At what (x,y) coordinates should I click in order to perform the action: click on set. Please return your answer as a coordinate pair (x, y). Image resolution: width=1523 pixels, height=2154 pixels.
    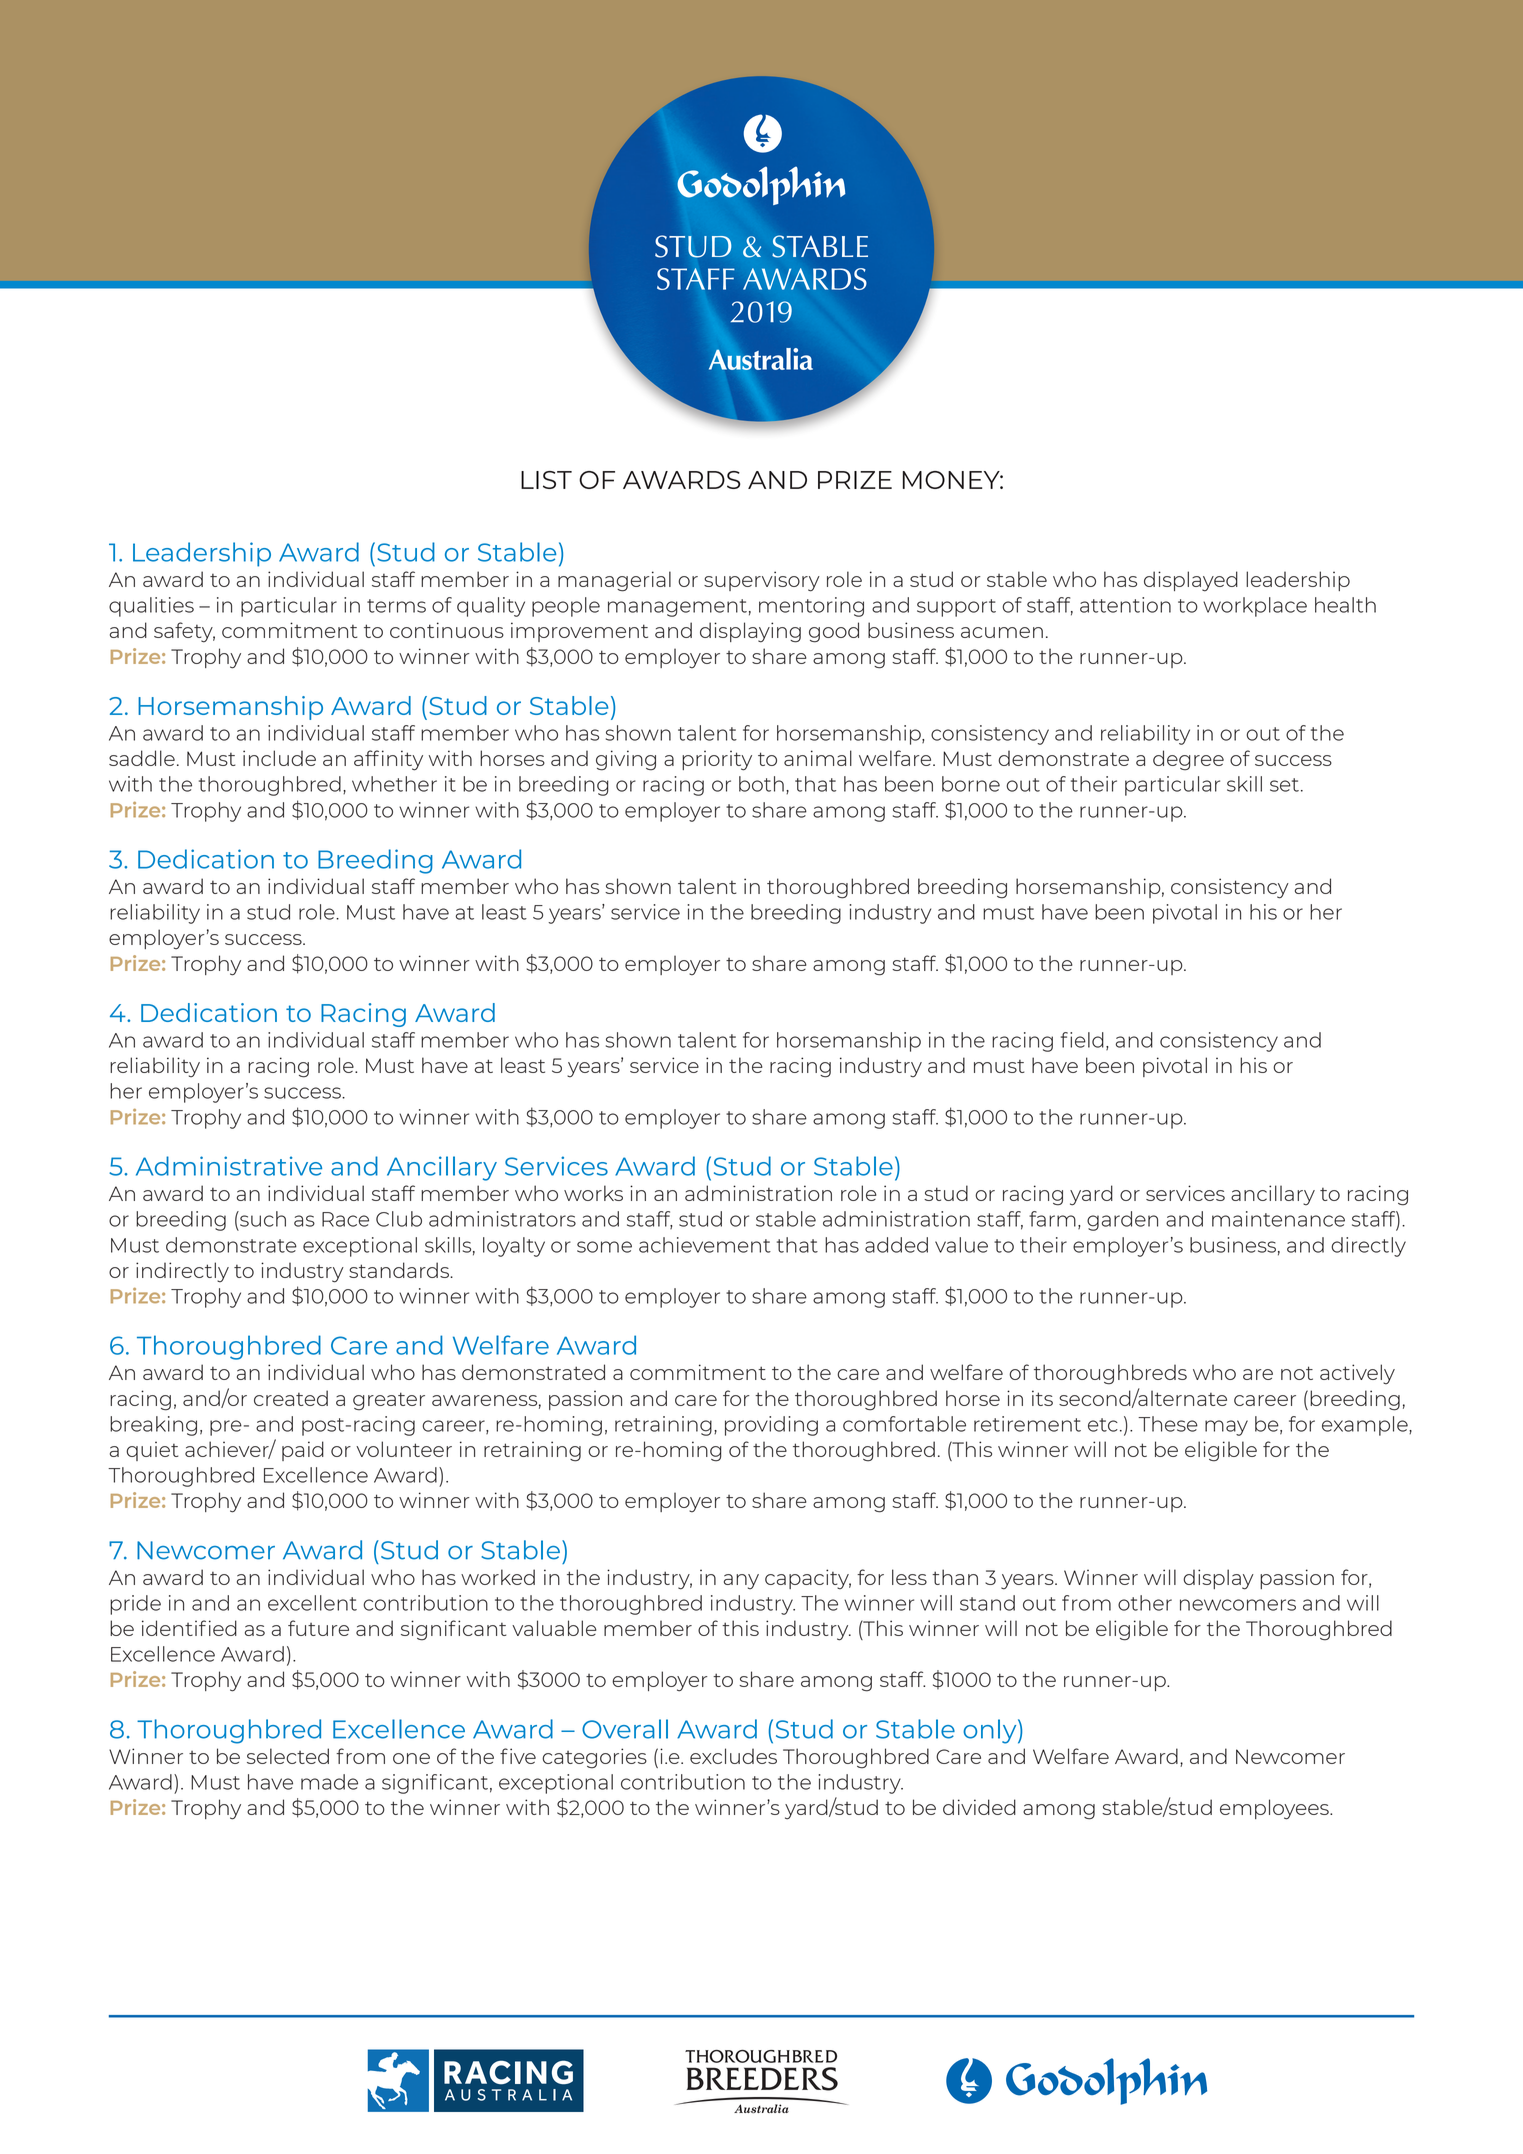
    Looking at the image, I should click on (1284, 785).
